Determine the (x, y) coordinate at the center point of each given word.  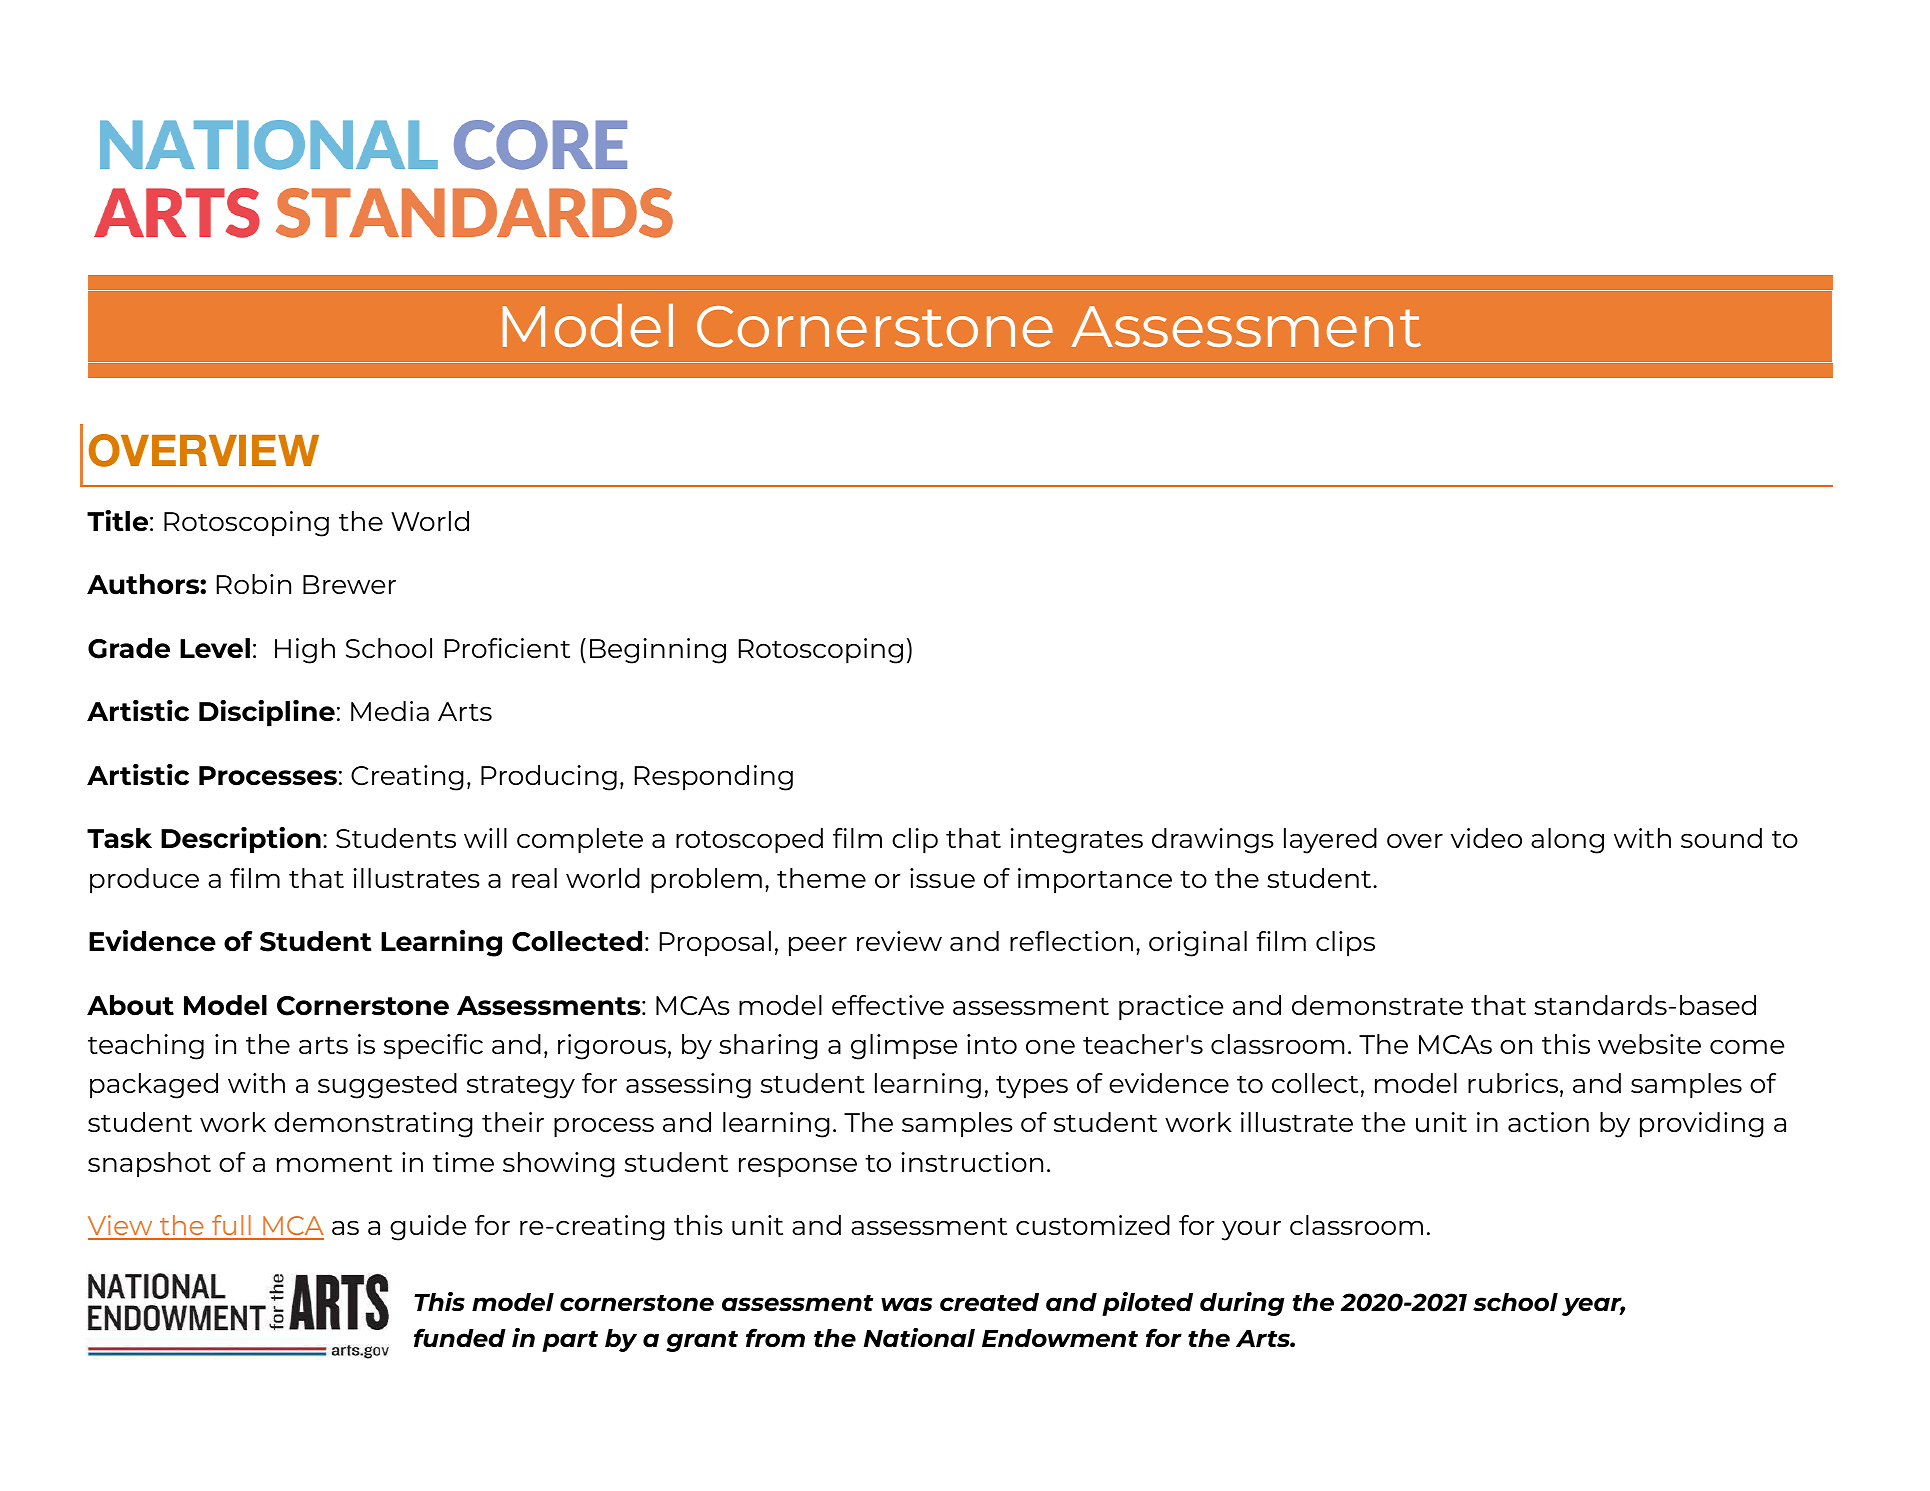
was (906, 1304)
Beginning (658, 651)
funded (460, 1337)
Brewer (349, 584)
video (1486, 838)
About (130, 1005)
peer (818, 947)
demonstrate (1377, 1005)
